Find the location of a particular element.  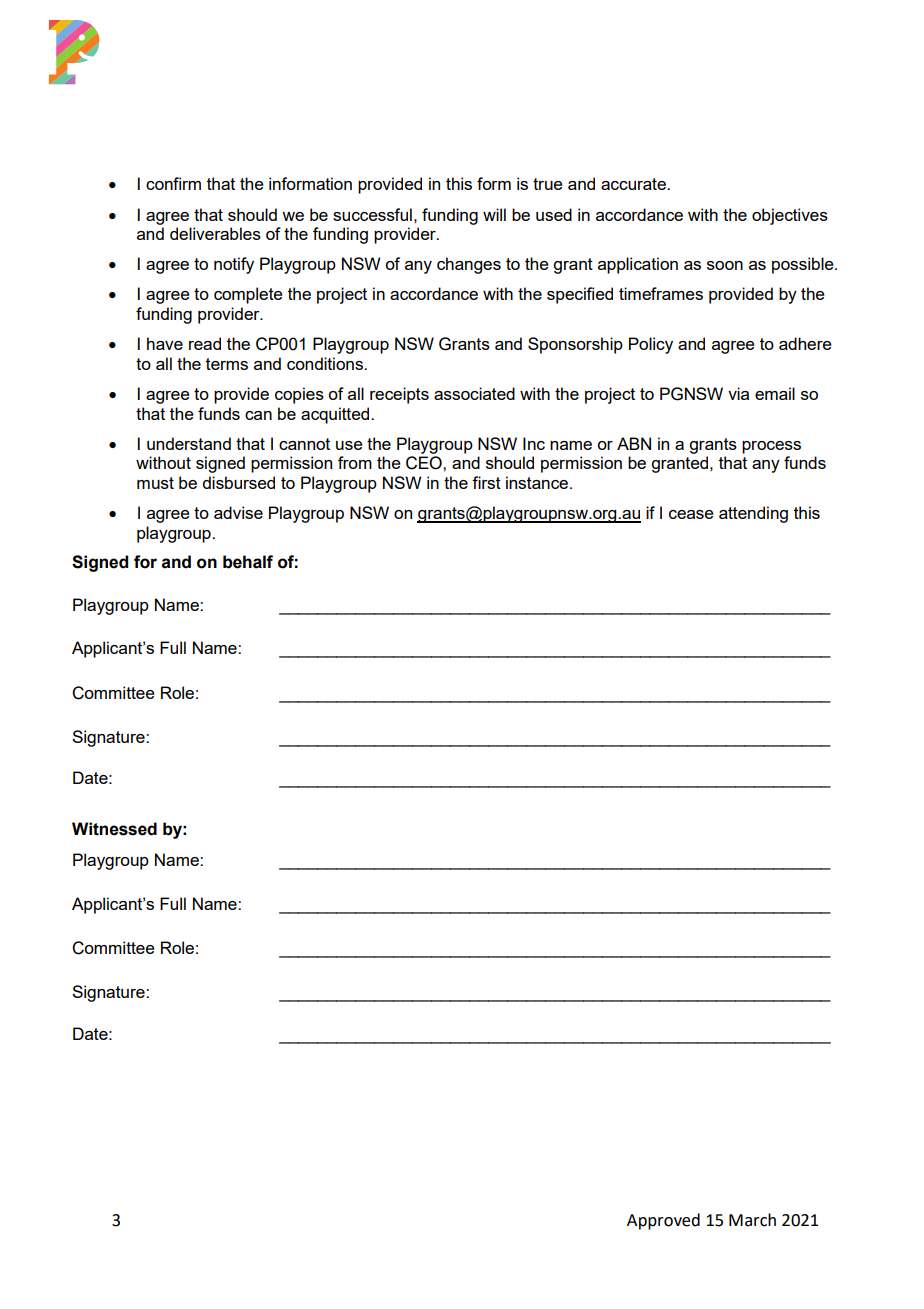

March is located at coordinates (752, 1220).
